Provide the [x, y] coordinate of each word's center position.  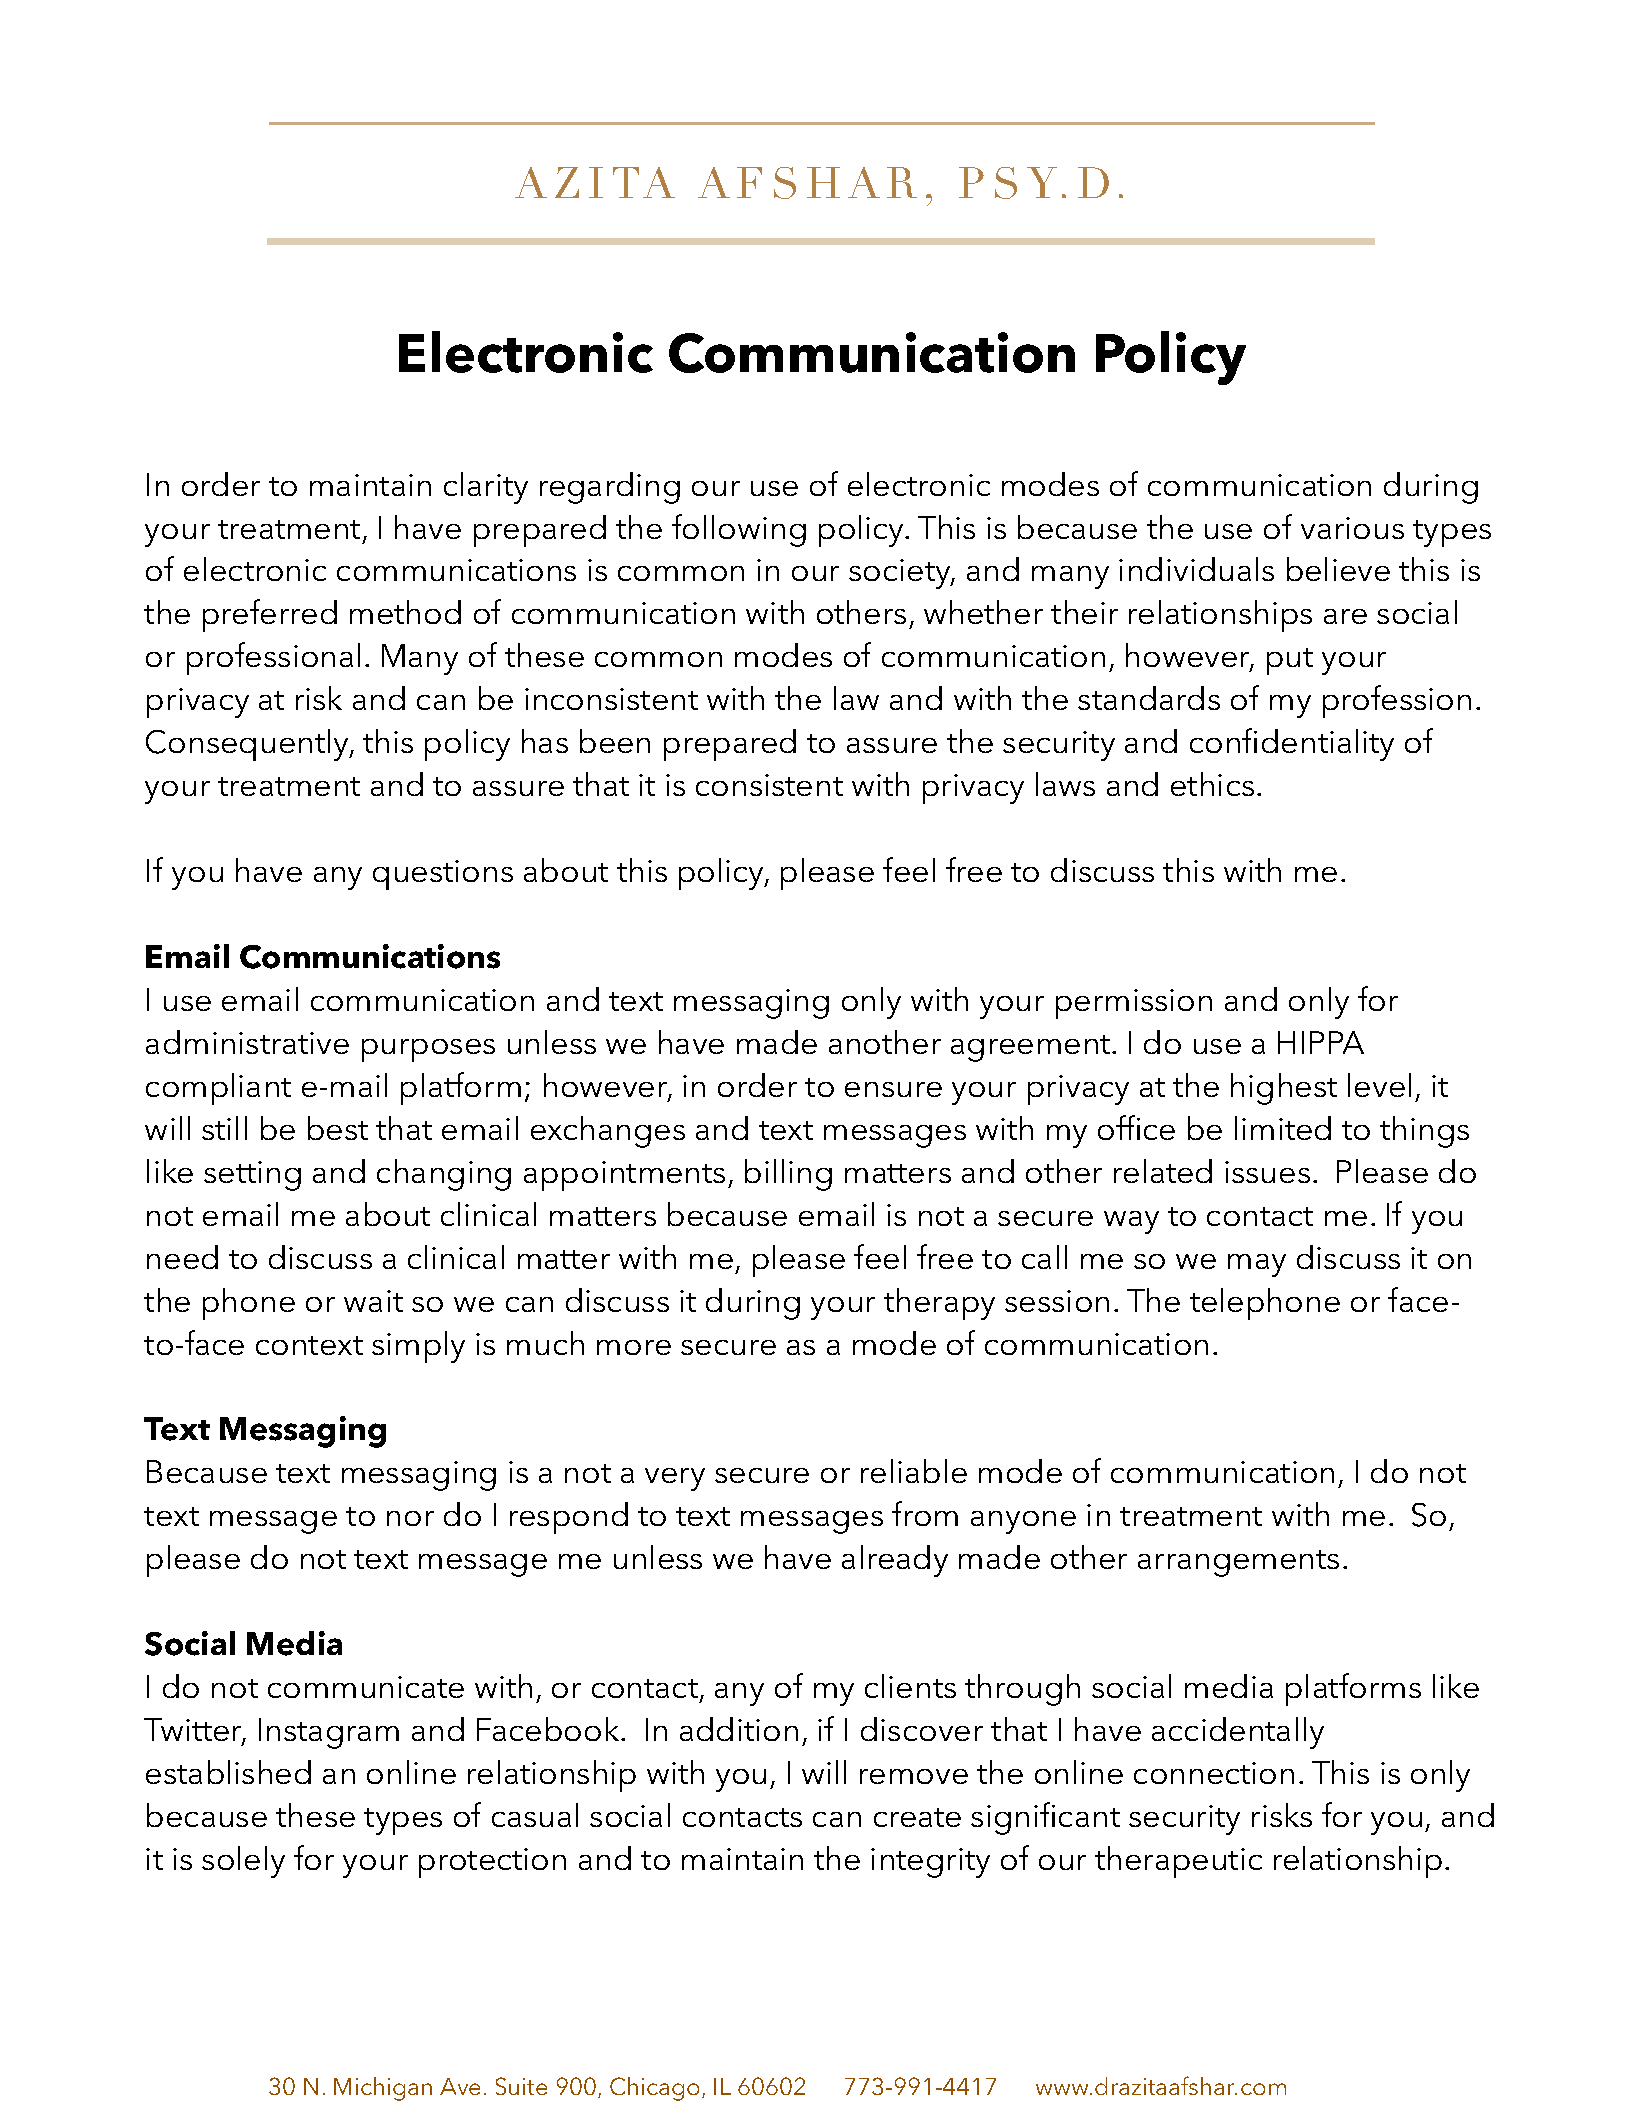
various [1352, 528]
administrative [247, 1042]
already [895, 1561]
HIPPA [1321, 1042]
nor [410, 1518]
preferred [270, 615]
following [739, 530]
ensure [893, 1089]
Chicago [656, 2089]
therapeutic [1178, 1862]
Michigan [383, 2089]
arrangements [1238, 1563]
